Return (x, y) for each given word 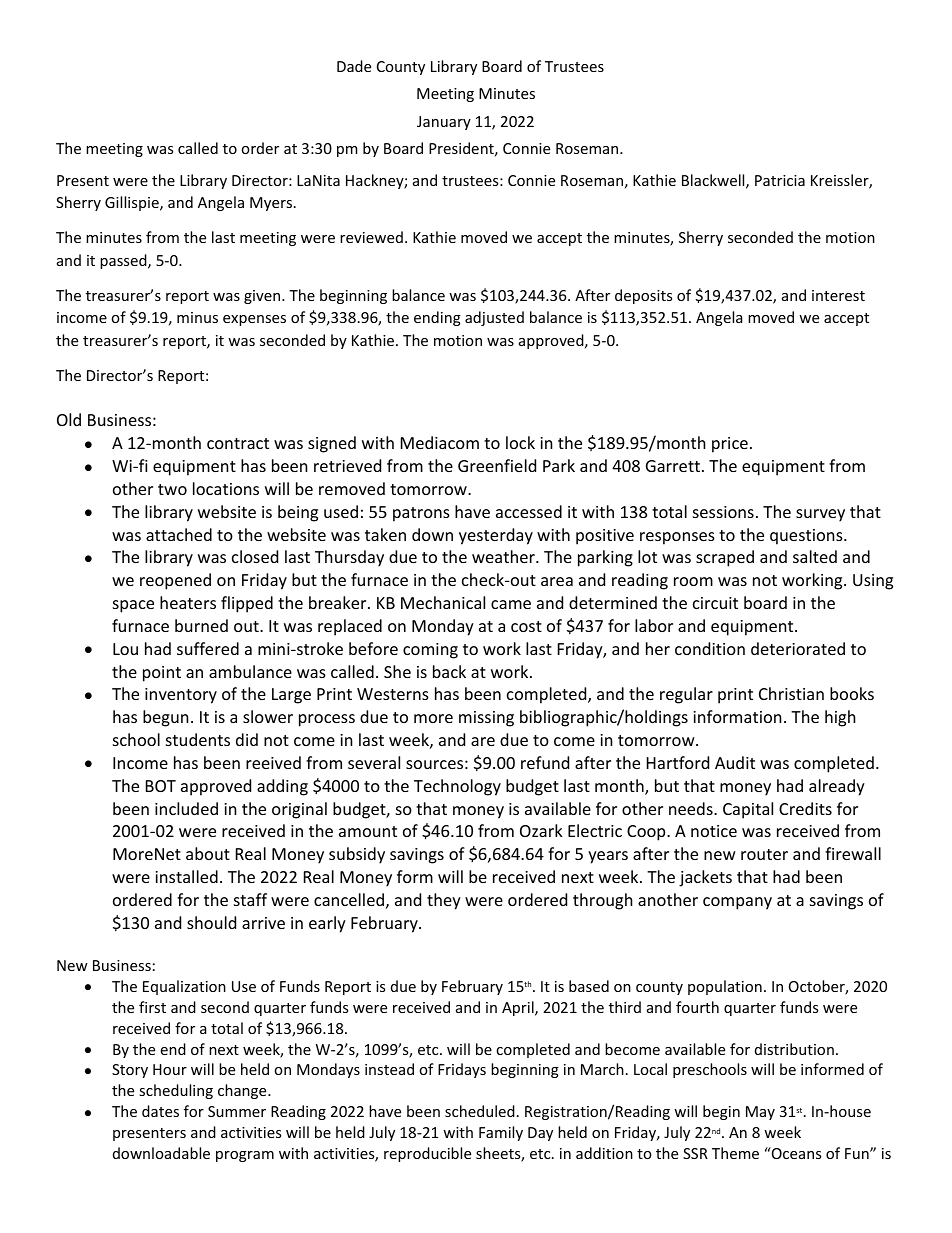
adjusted (494, 318)
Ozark (541, 830)
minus (197, 317)
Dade (354, 66)
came (511, 604)
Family (501, 1133)
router (764, 854)
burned (201, 625)
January (444, 123)
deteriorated (798, 648)
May (760, 1113)
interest (838, 295)
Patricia (780, 180)
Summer (237, 1111)
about (208, 853)
